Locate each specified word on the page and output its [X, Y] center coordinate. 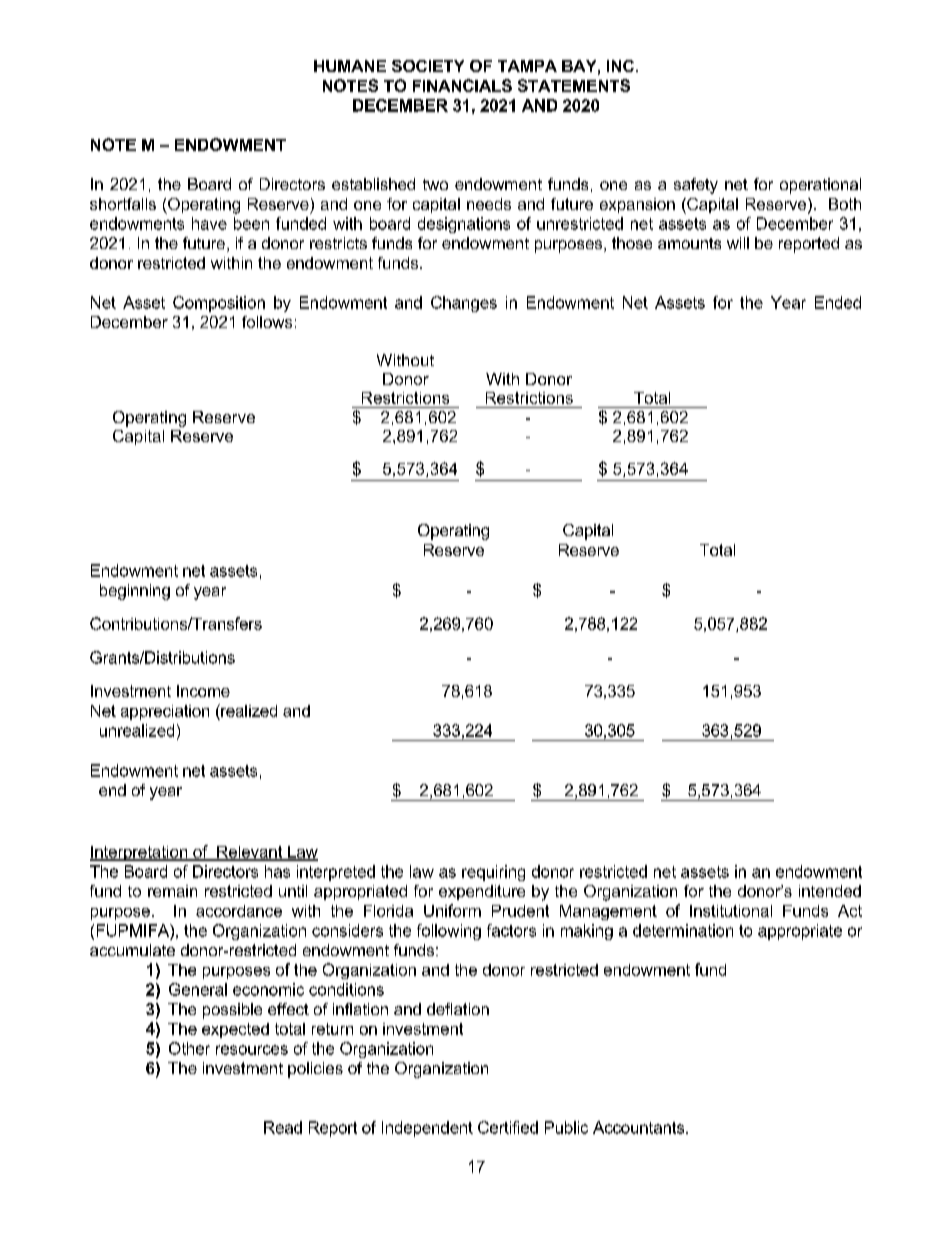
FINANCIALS [462, 85]
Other [189, 1048]
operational [820, 186]
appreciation [165, 712]
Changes [464, 304]
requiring [493, 873]
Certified [508, 1127]
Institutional [731, 911]
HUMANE [350, 66]
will [738, 243]
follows [267, 322]
